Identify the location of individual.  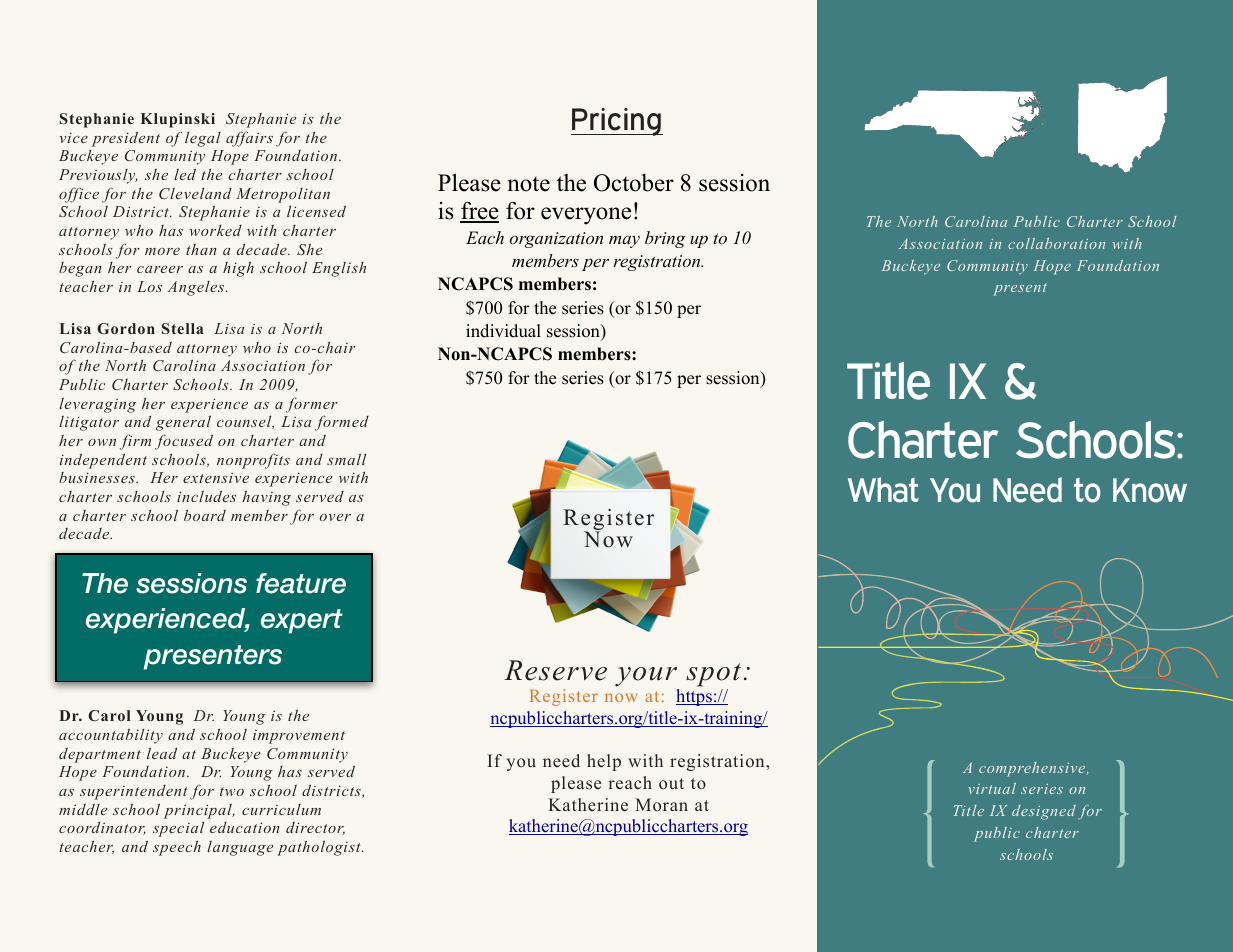
(503, 331).
